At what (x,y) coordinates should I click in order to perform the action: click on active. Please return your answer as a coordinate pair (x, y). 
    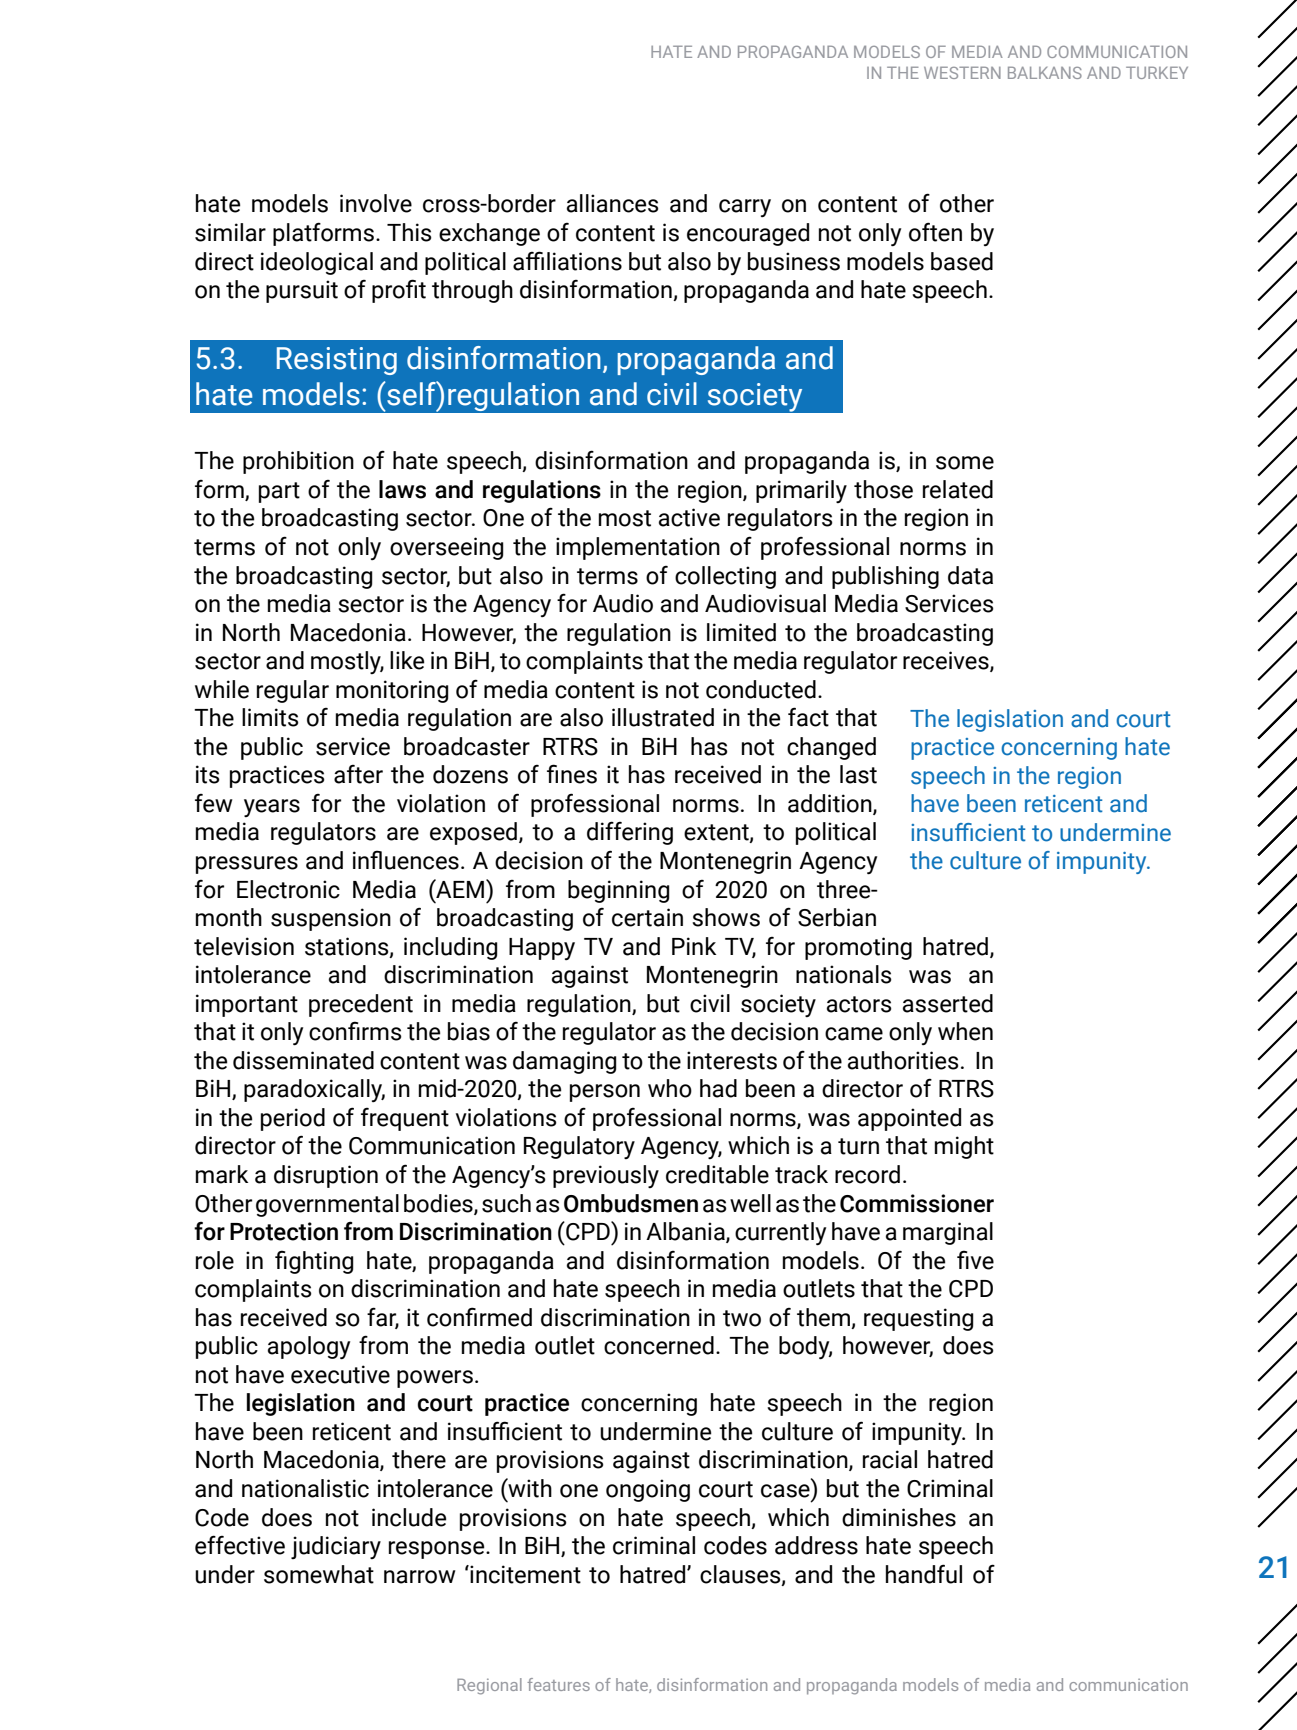
    Looking at the image, I should click on (689, 517).
